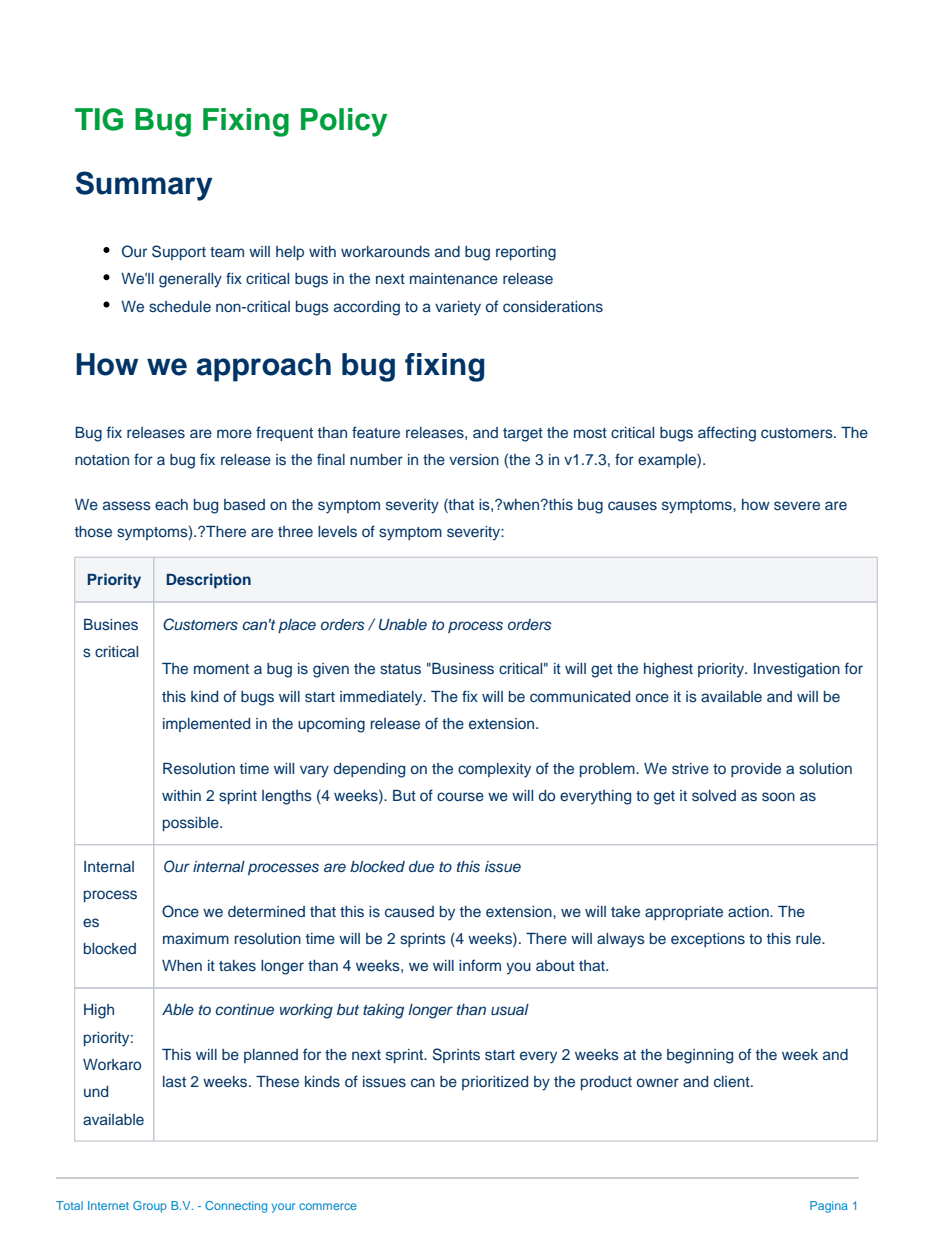 This screenshot has height=1233, width=952. What do you see at coordinates (526, 253) in the screenshot?
I see `reporting` at bounding box center [526, 253].
